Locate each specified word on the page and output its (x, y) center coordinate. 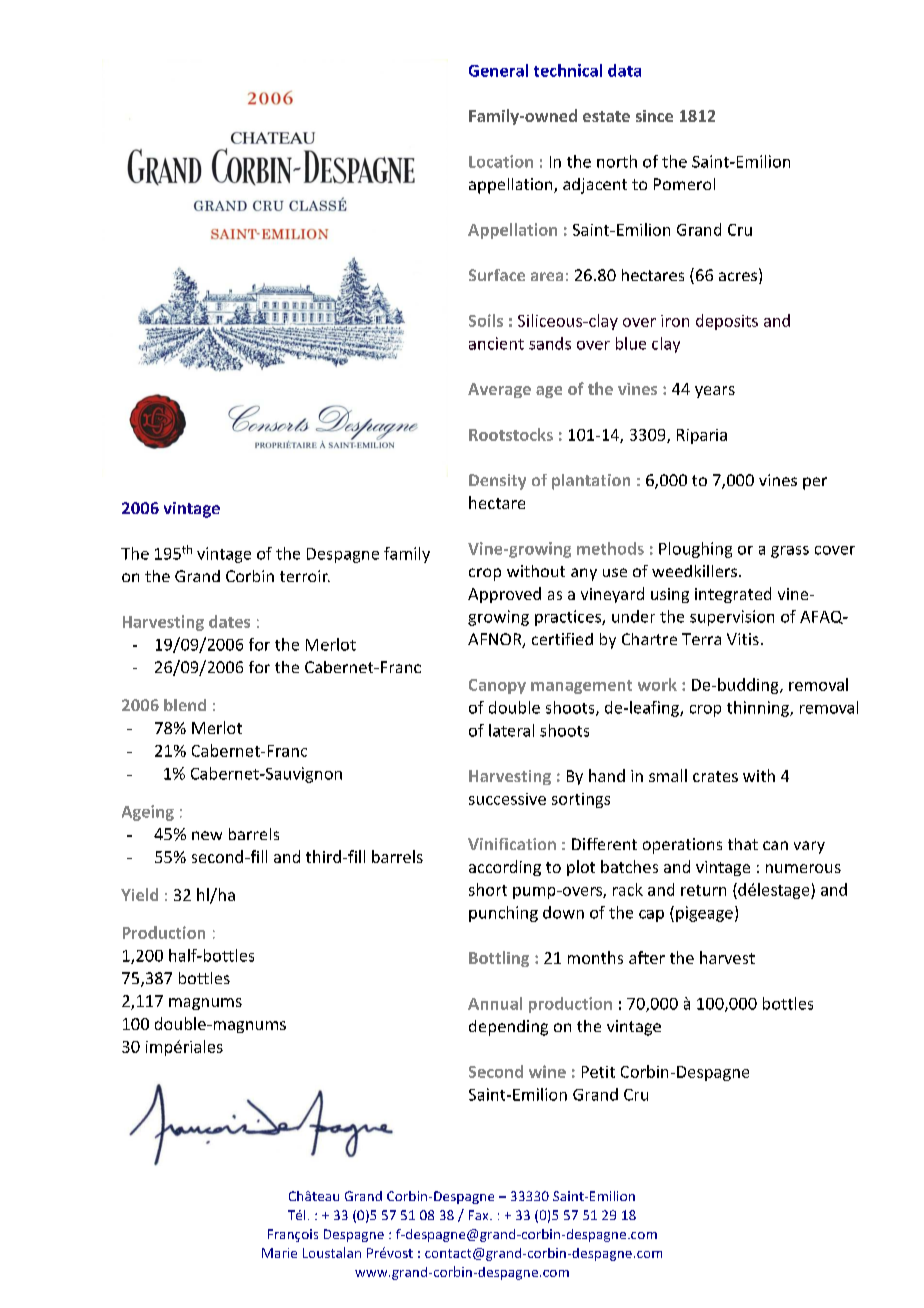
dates (229, 621)
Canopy (497, 686)
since (654, 116)
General (498, 70)
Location (501, 161)
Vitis (743, 639)
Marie (279, 1253)
